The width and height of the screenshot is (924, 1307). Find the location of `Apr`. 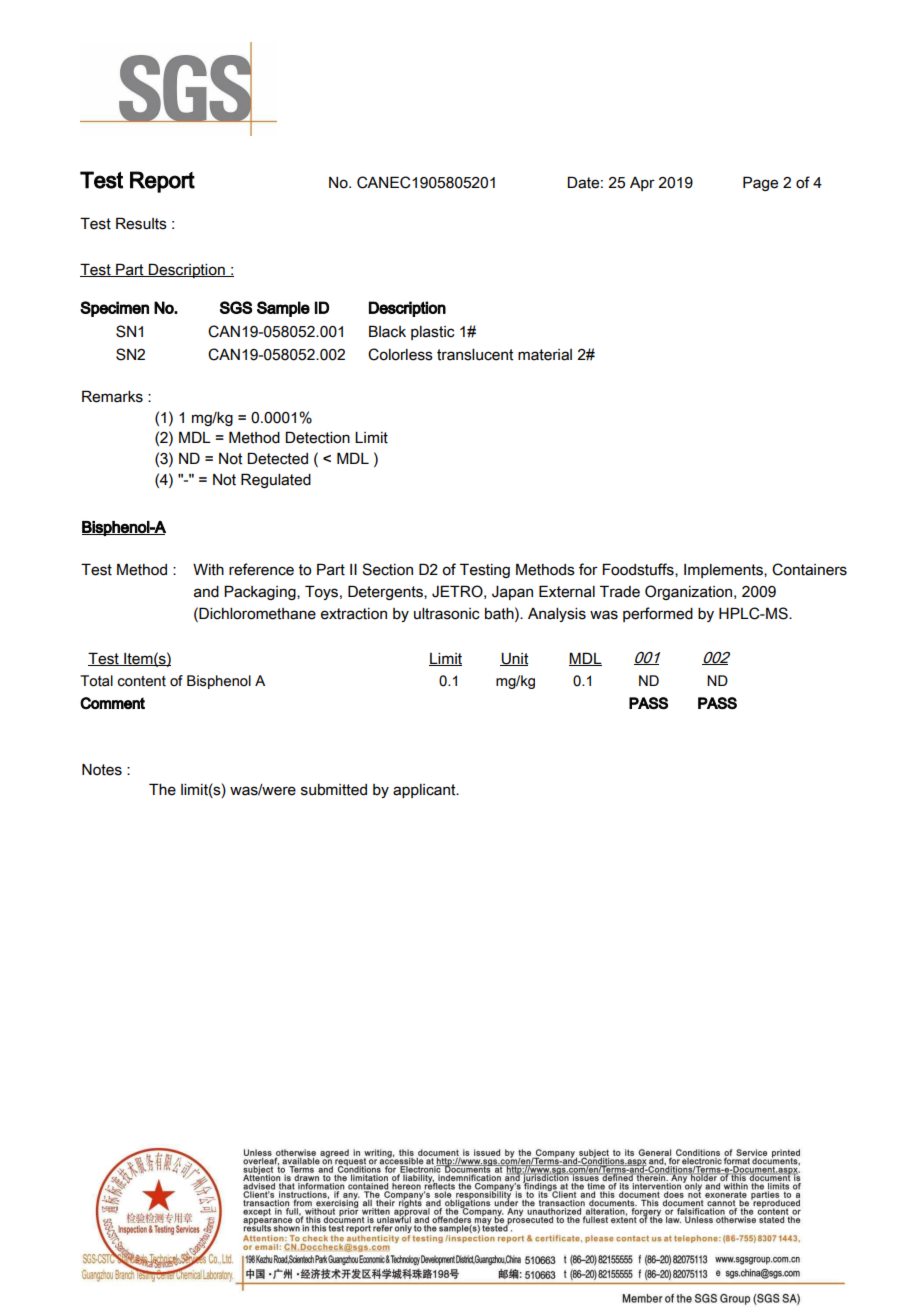

Apr is located at coordinates (642, 184).
